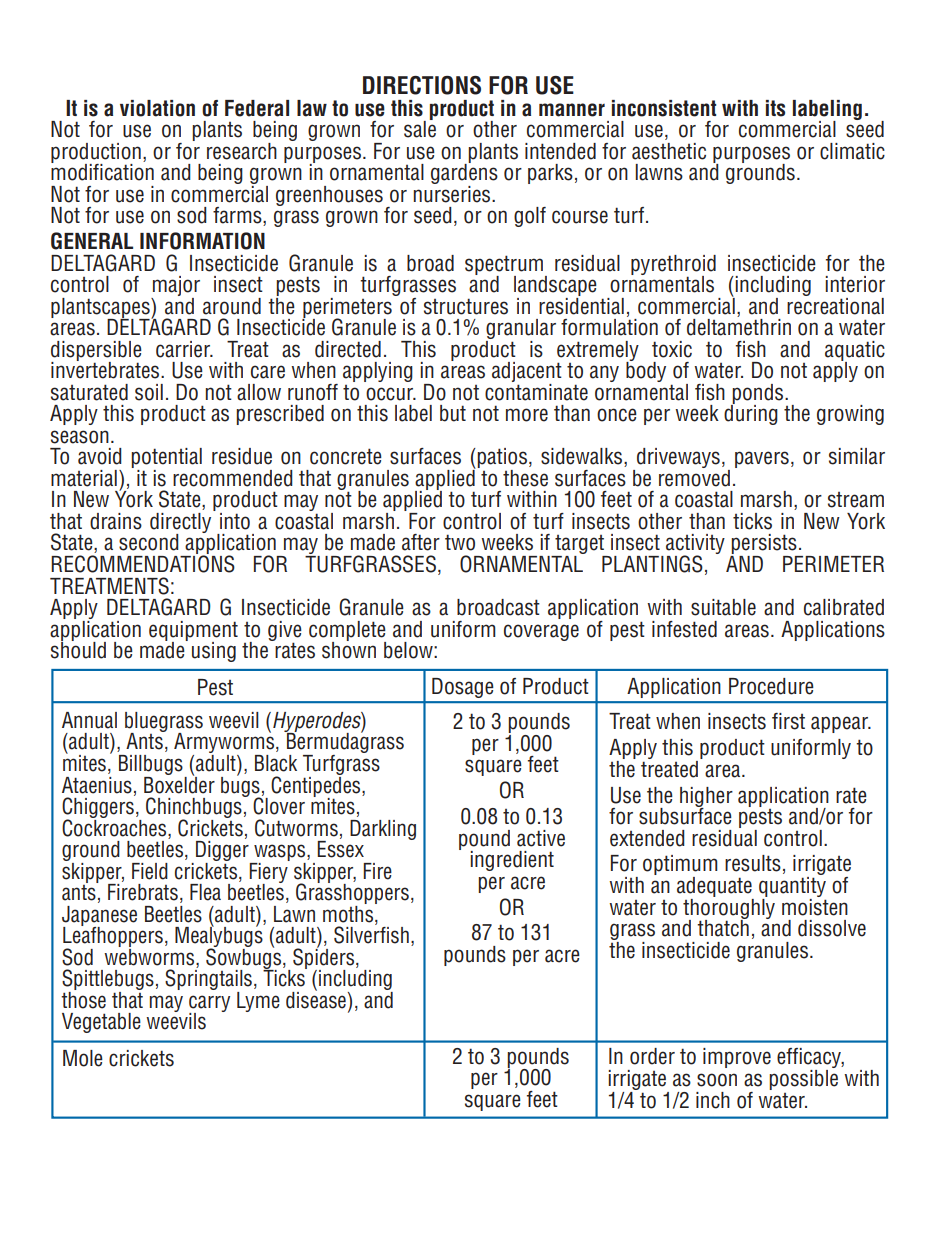 This image has width=952, height=1233. What do you see at coordinates (316, 999) in the image?
I see `DISEASE` at bounding box center [316, 999].
